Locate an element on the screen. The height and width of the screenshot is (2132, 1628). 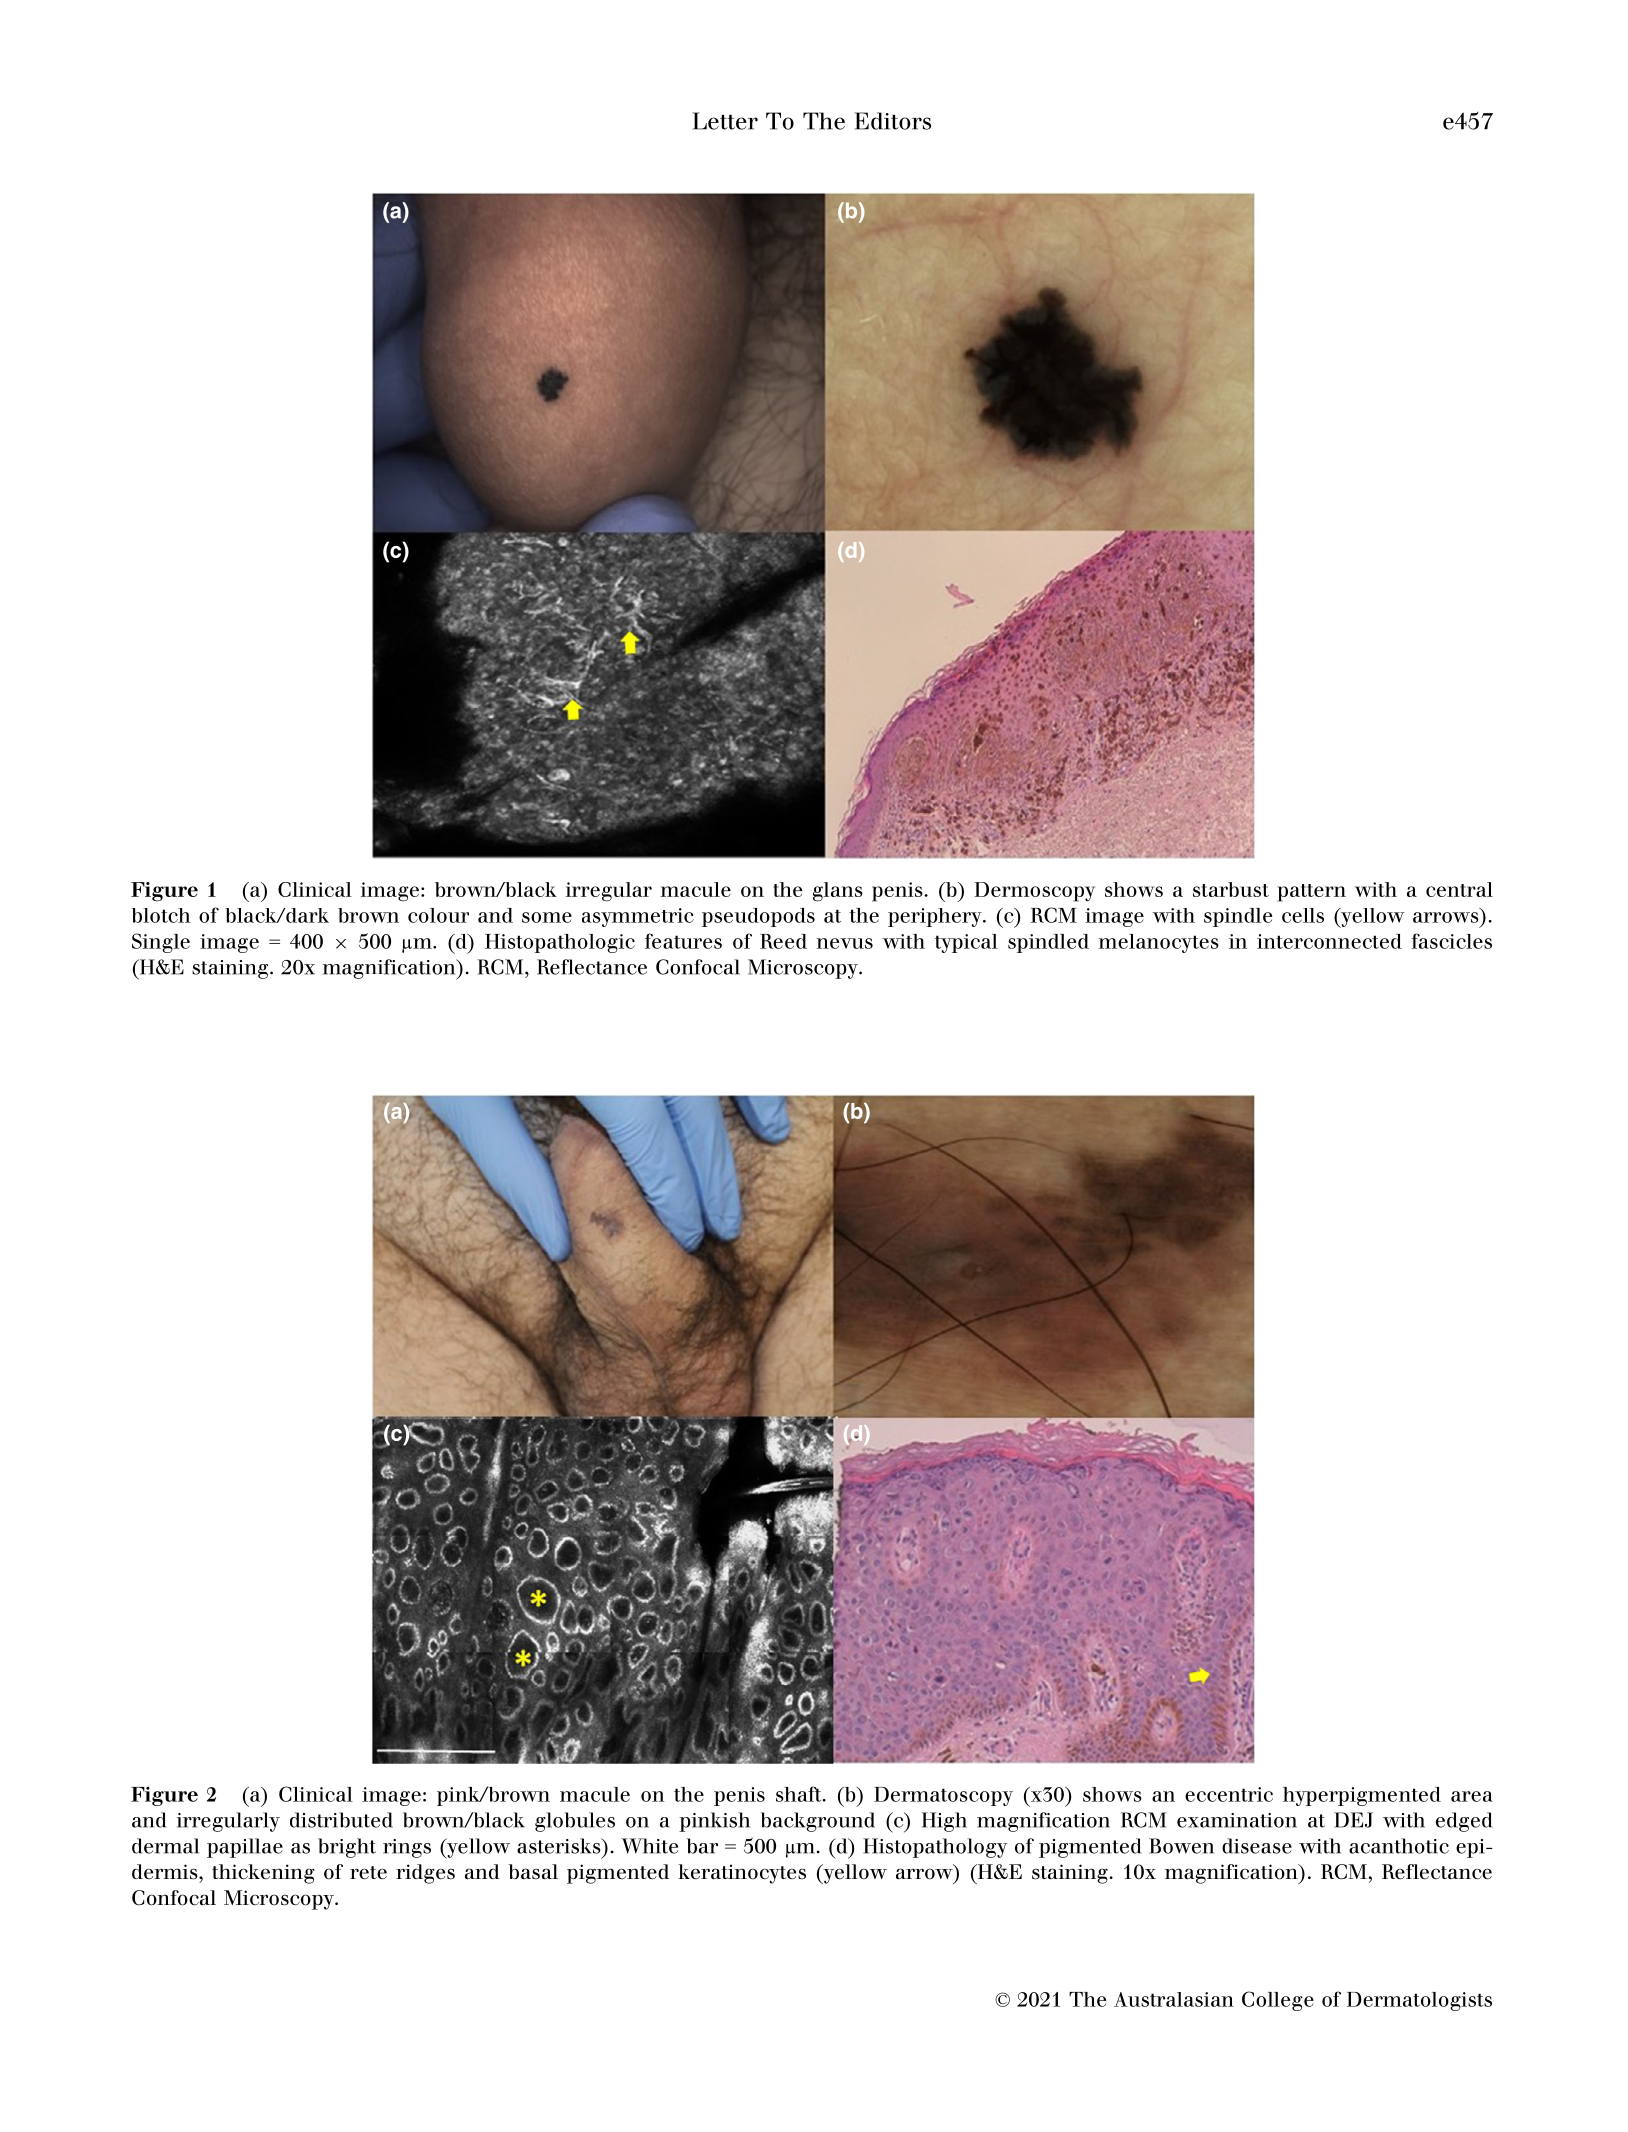
nevus is located at coordinates (844, 943).
